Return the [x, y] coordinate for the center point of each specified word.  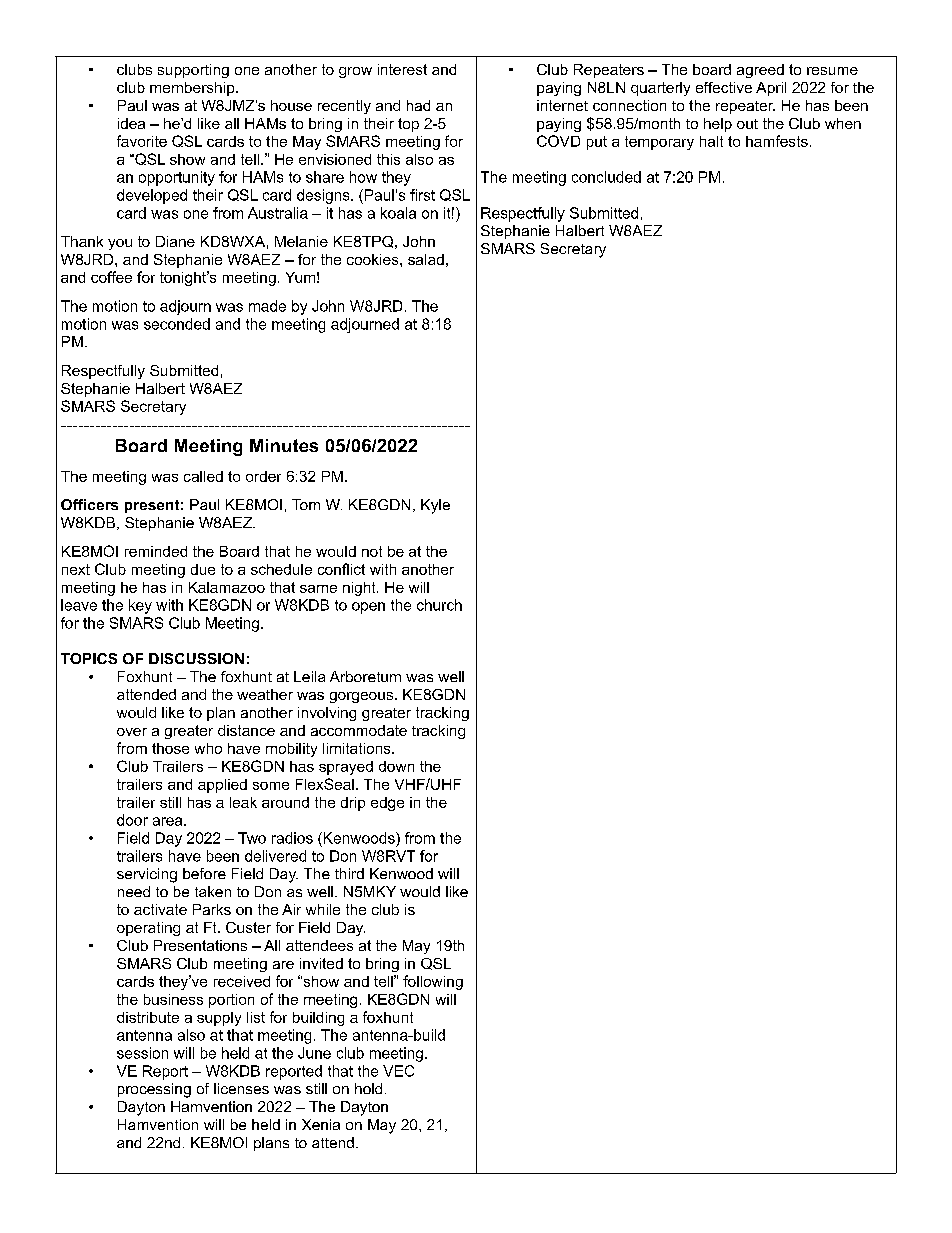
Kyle [435, 506]
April [771, 89]
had [418, 105]
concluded [606, 177]
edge [387, 804]
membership [193, 89]
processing [154, 1090]
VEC [398, 1071]
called [203, 476]
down [396, 766]
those [170, 748]
